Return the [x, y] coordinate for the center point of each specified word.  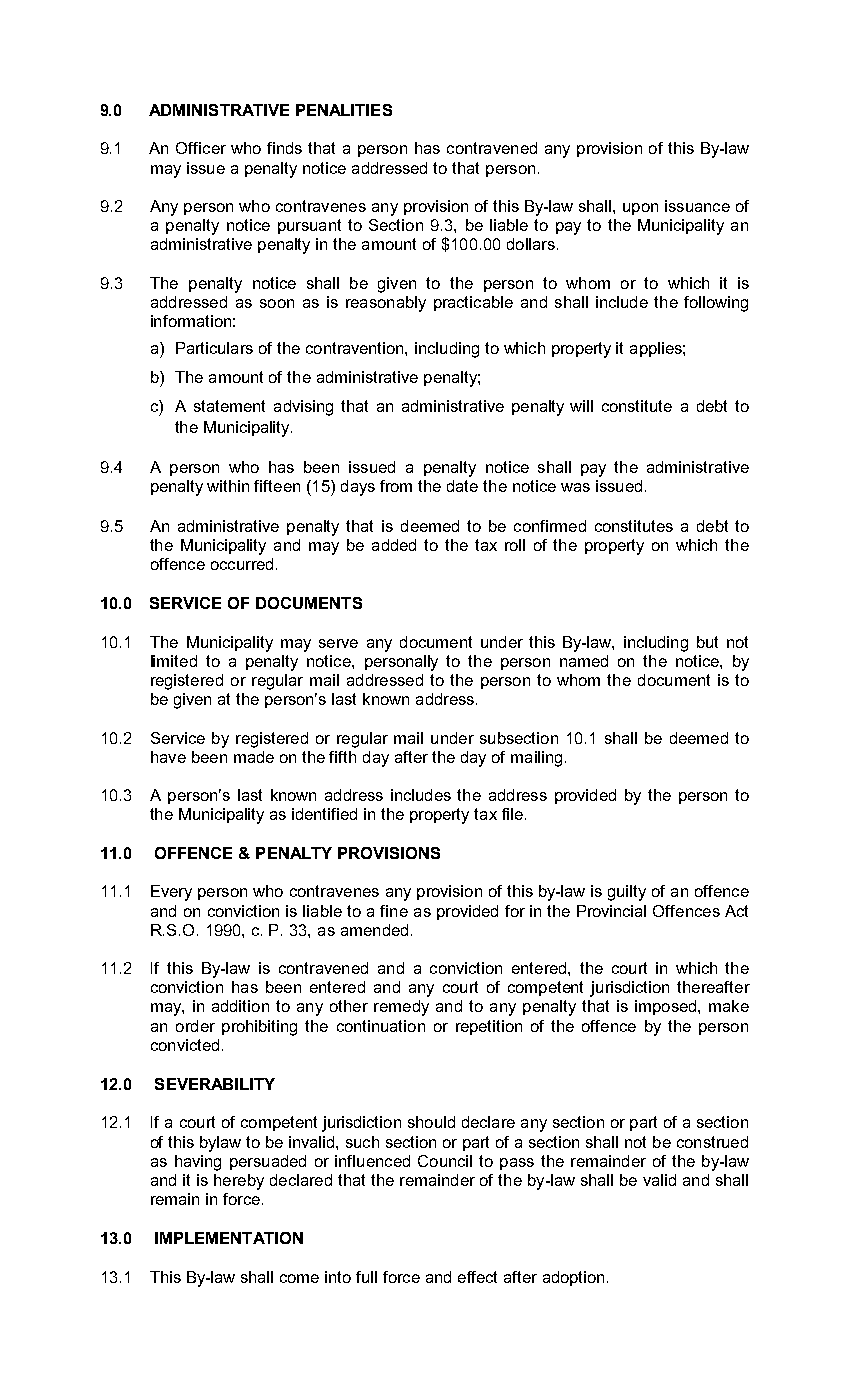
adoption [573, 1278]
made [254, 757]
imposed [667, 1007]
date [462, 486]
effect [477, 1277]
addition [240, 1006]
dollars [531, 244]
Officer [201, 148]
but [707, 642]
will [581, 406]
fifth [342, 757]
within [228, 486]
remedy [401, 1008]
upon [640, 209]
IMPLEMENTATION [229, 1238]
